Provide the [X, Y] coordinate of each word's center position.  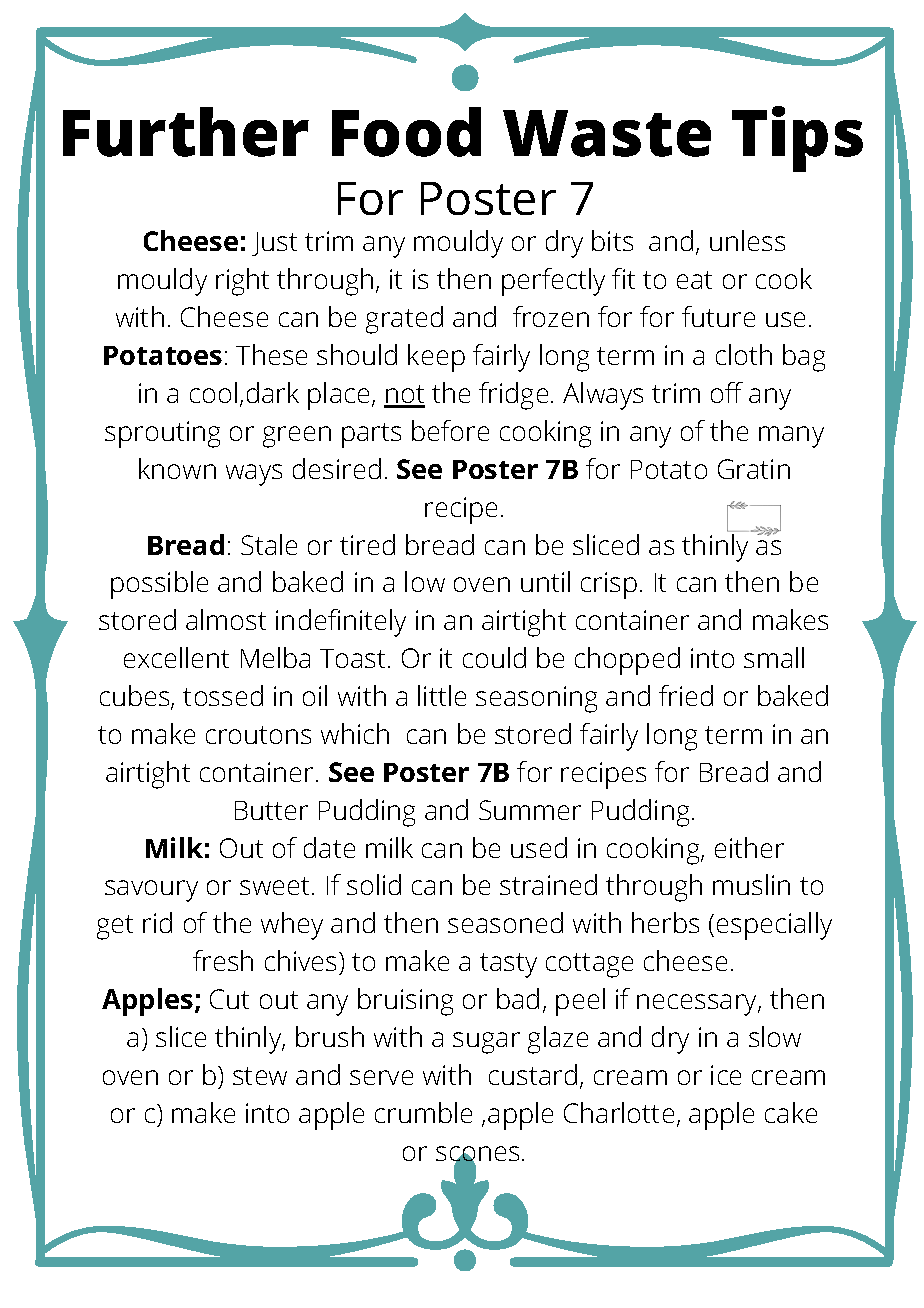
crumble [423, 1112]
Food [406, 132]
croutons [258, 735]
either [749, 847]
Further [186, 132]
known [177, 468]
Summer [530, 810]
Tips [797, 139]
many [791, 437]
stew [260, 1076]
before [450, 430]
